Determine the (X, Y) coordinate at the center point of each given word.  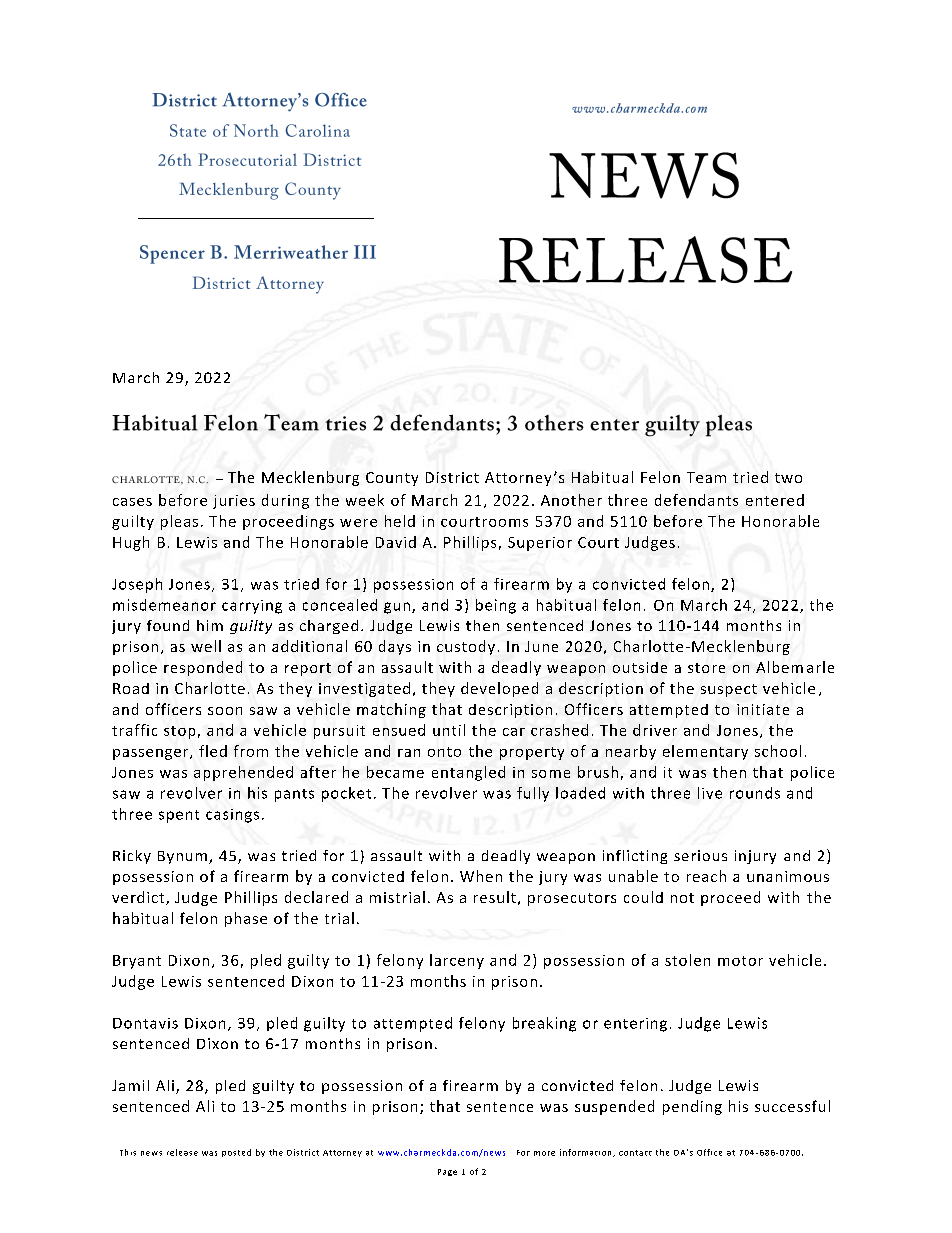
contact (635, 1153)
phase (246, 919)
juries (234, 502)
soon (225, 711)
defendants (696, 500)
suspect (729, 690)
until (449, 730)
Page (447, 1172)
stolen (687, 960)
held (400, 521)
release (182, 1152)
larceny (457, 961)
